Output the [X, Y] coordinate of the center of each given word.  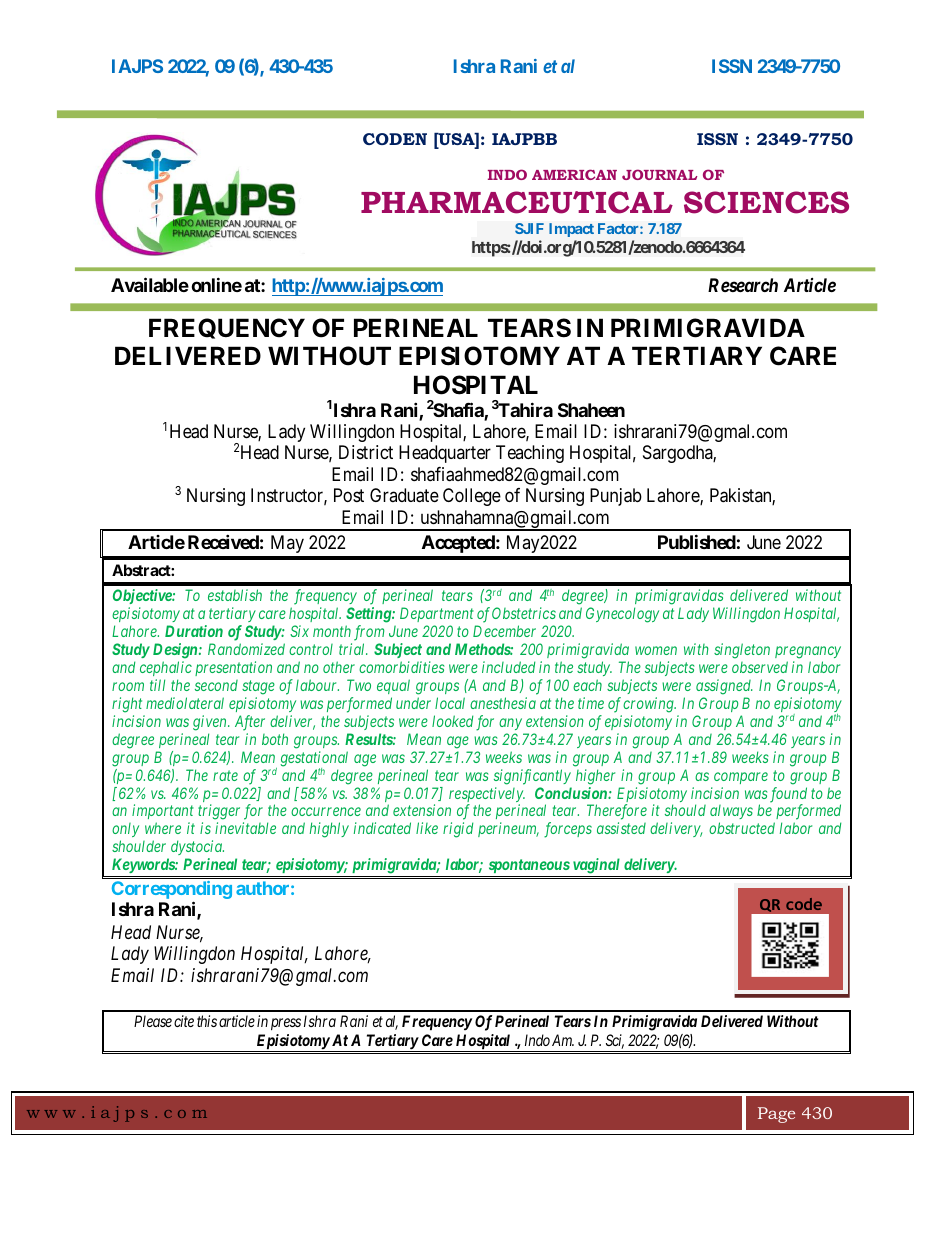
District [366, 452]
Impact [571, 230]
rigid [458, 830]
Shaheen [591, 410]
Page [776, 1115]
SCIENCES [766, 202]
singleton [742, 651]
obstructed [742, 828]
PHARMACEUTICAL [517, 202]
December [504, 631]
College [472, 497]
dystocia [197, 847]
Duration [194, 631]
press [286, 1024]
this [207, 1021]
